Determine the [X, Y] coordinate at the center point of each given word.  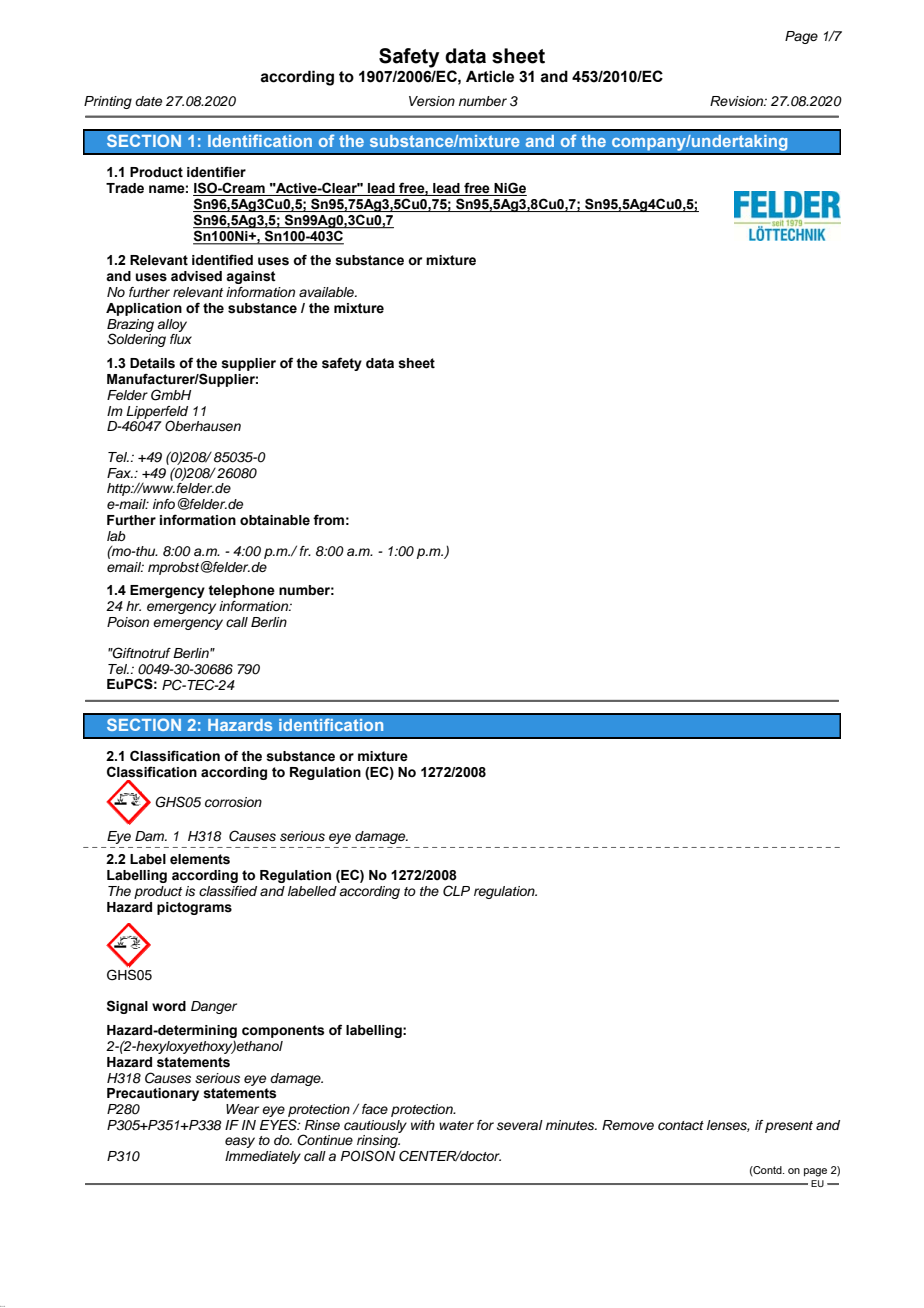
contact [681, 1125]
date [148, 101]
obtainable [275, 520]
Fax [120, 473]
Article [490, 76]
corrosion [233, 802]
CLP [456, 891]
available [327, 292]
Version [432, 101]
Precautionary [153, 1094]
